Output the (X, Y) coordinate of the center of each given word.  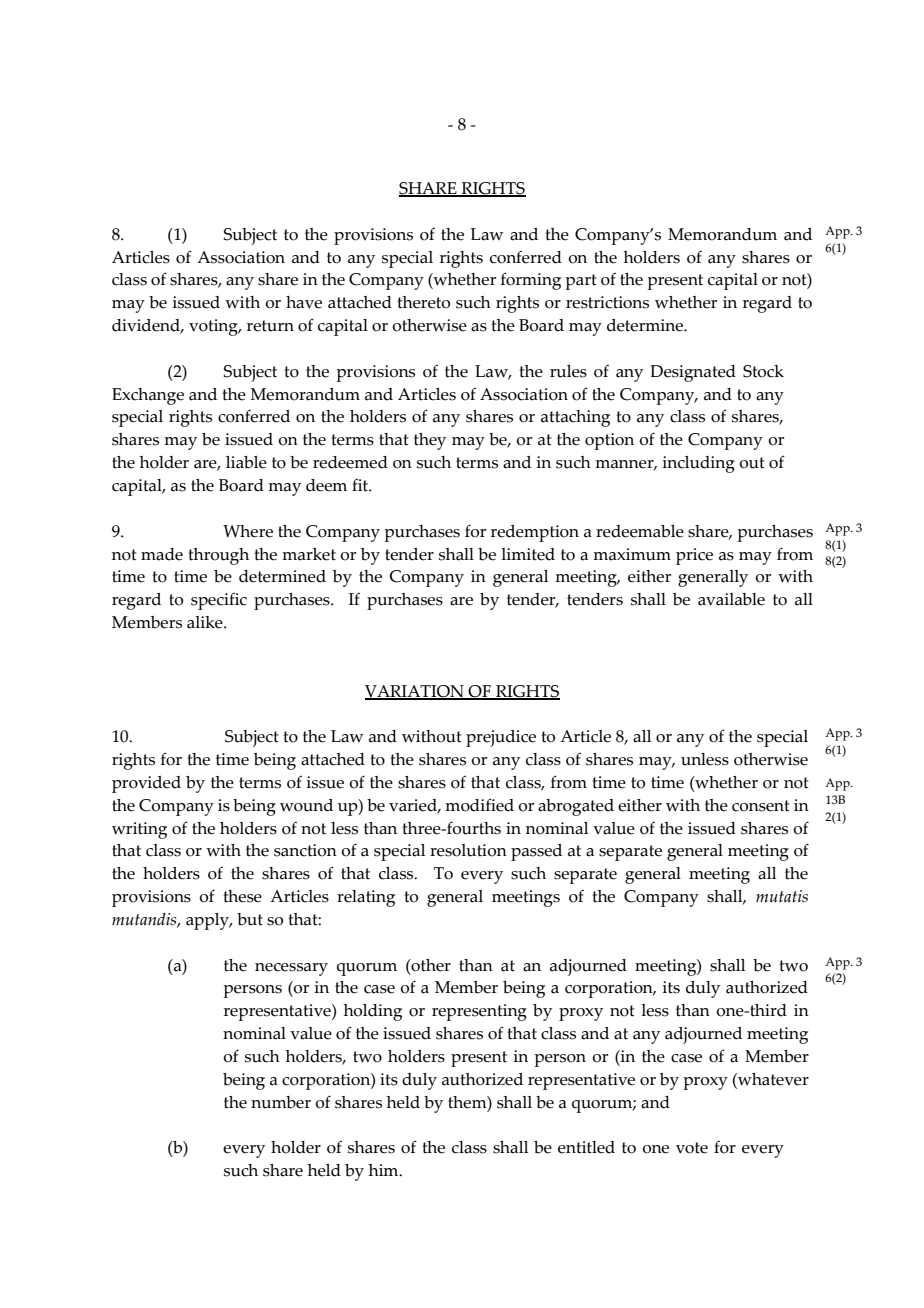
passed (536, 852)
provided (146, 784)
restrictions (607, 302)
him (385, 1170)
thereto (423, 302)
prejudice (501, 738)
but (250, 919)
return (270, 326)
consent (761, 806)
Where (248, 531)
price (694, 556)
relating (366, 898)
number (281, 1102)
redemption (535, 533)
